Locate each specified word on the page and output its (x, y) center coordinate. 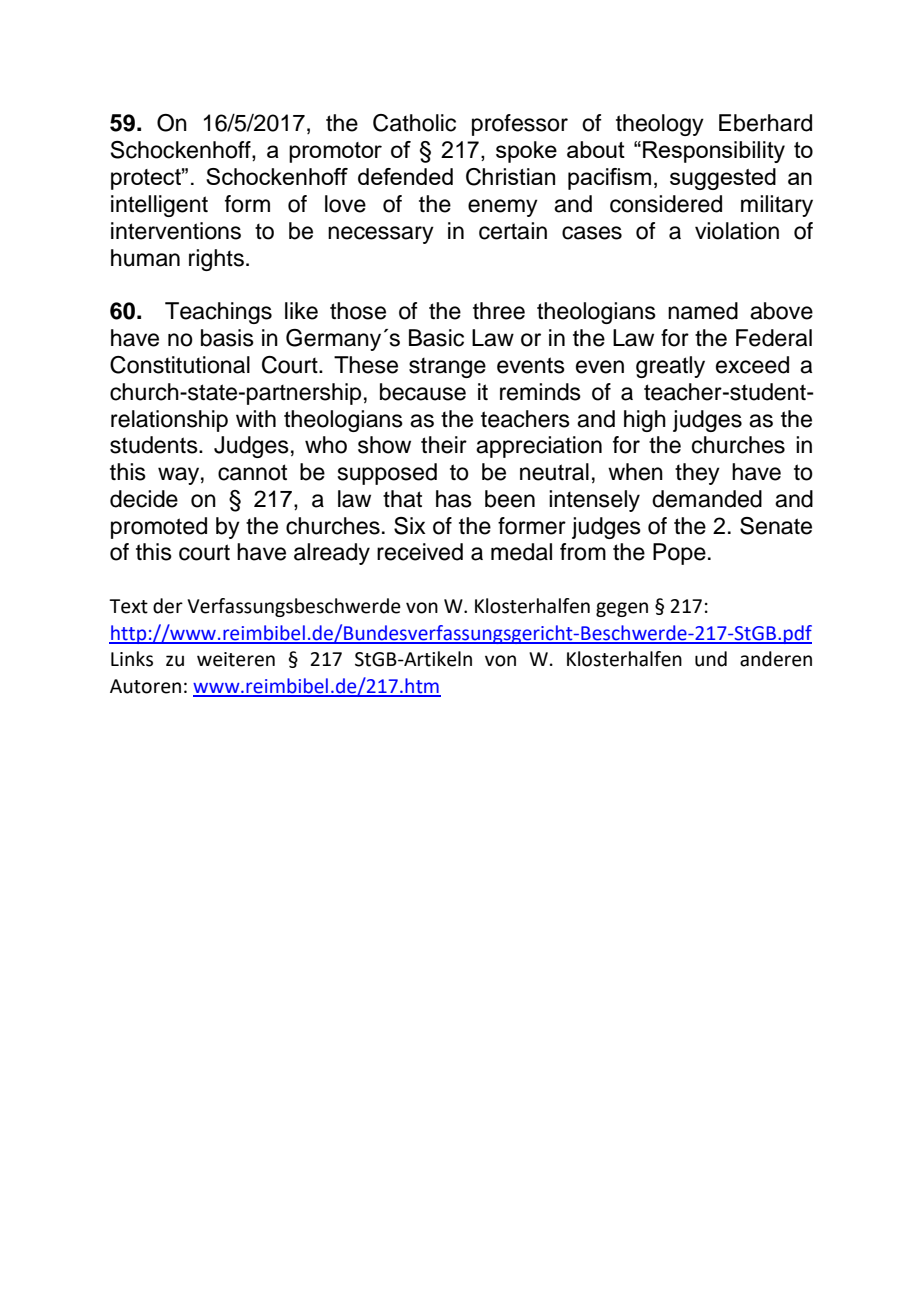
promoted (159, 528)
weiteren (236, 659)
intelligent (159, 206)
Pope (679, 554)
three (499, 311)
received (420, 552)
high (645, 421)
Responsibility (714, 152)
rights (216, 260)
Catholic (414, 123)
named (703, 311)
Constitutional (180, 365)
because (423, 392)
